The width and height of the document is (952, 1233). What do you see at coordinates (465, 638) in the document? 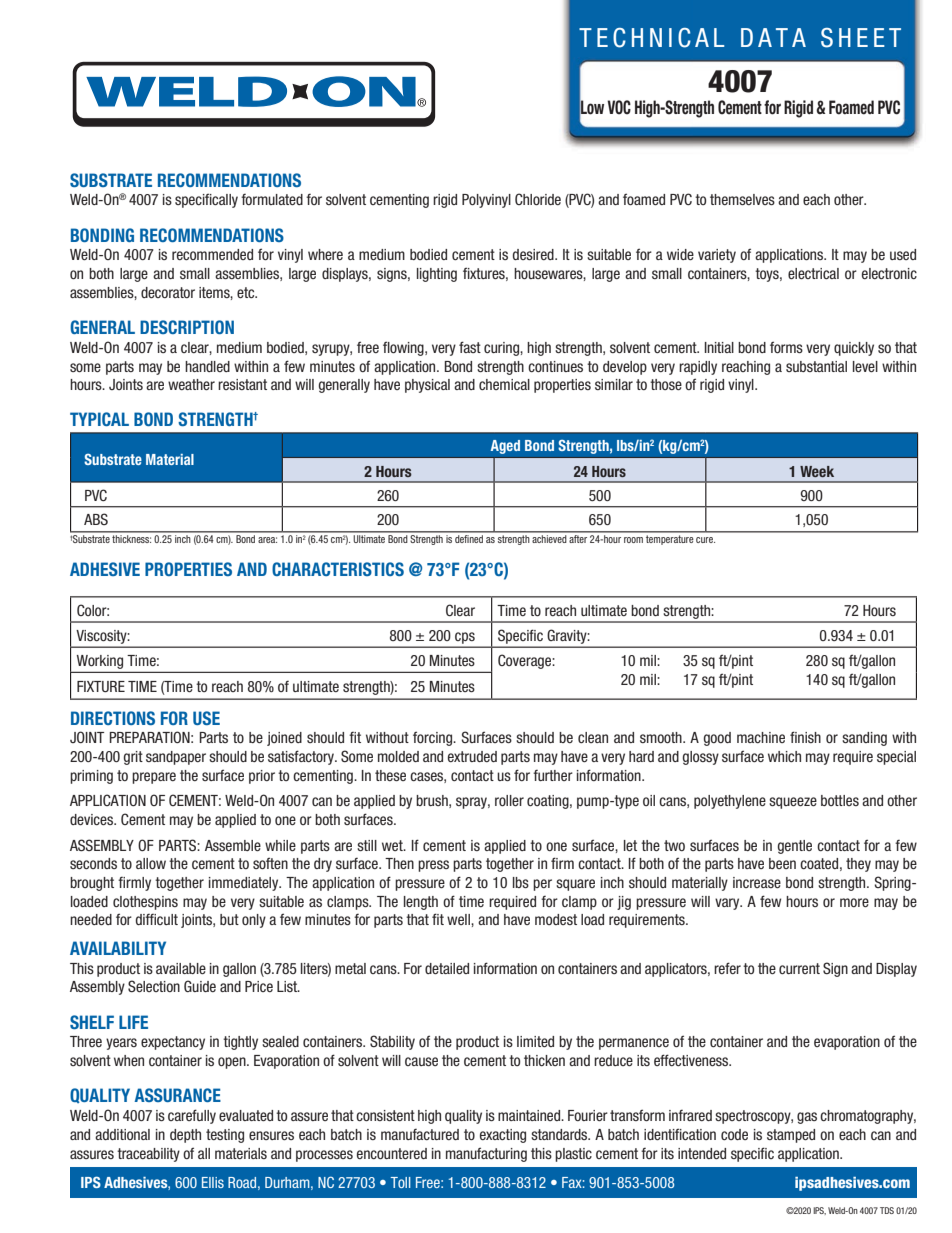
I see `cps` at bounding box center [465, 638].
